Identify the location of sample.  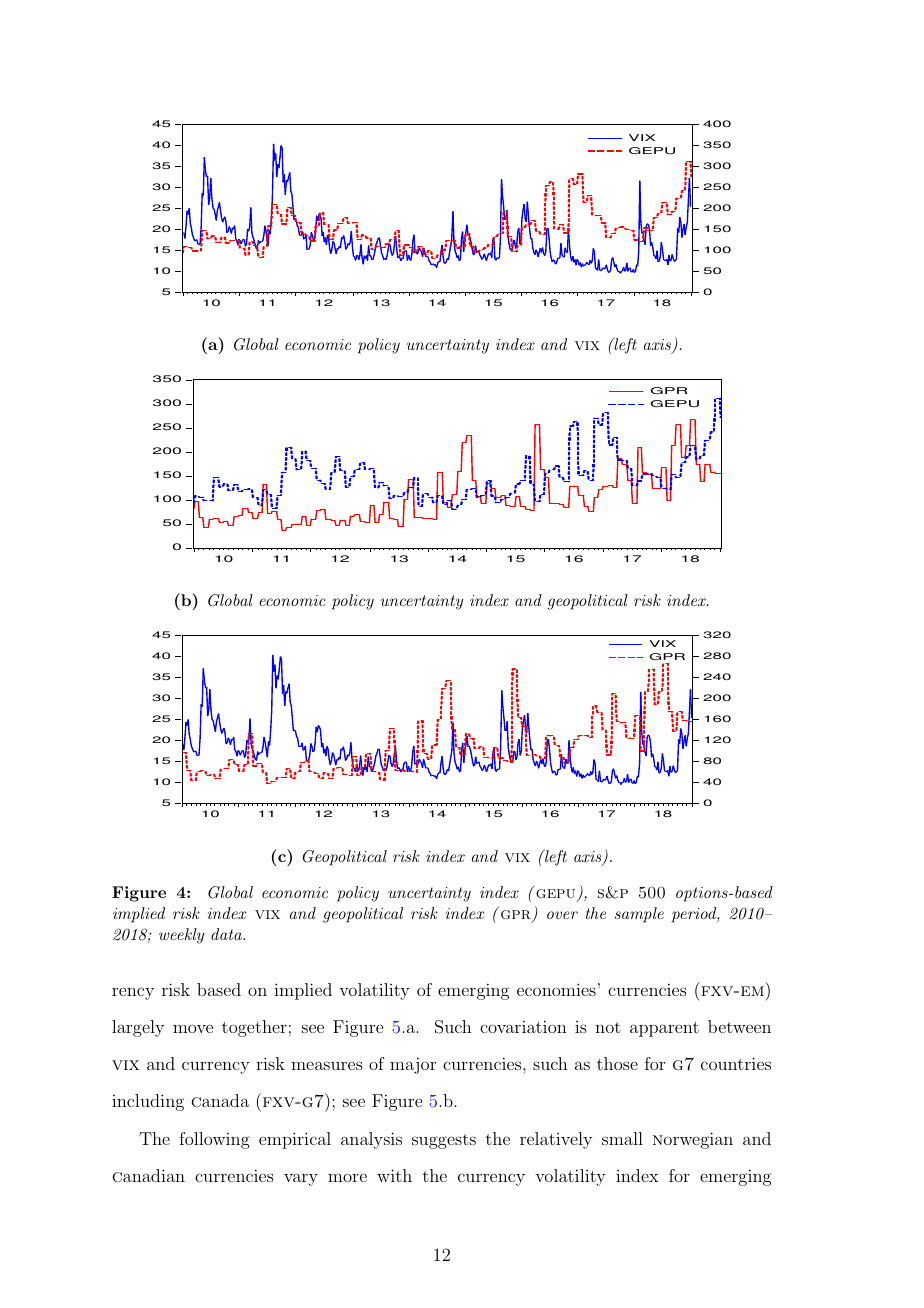
(639, 915).
